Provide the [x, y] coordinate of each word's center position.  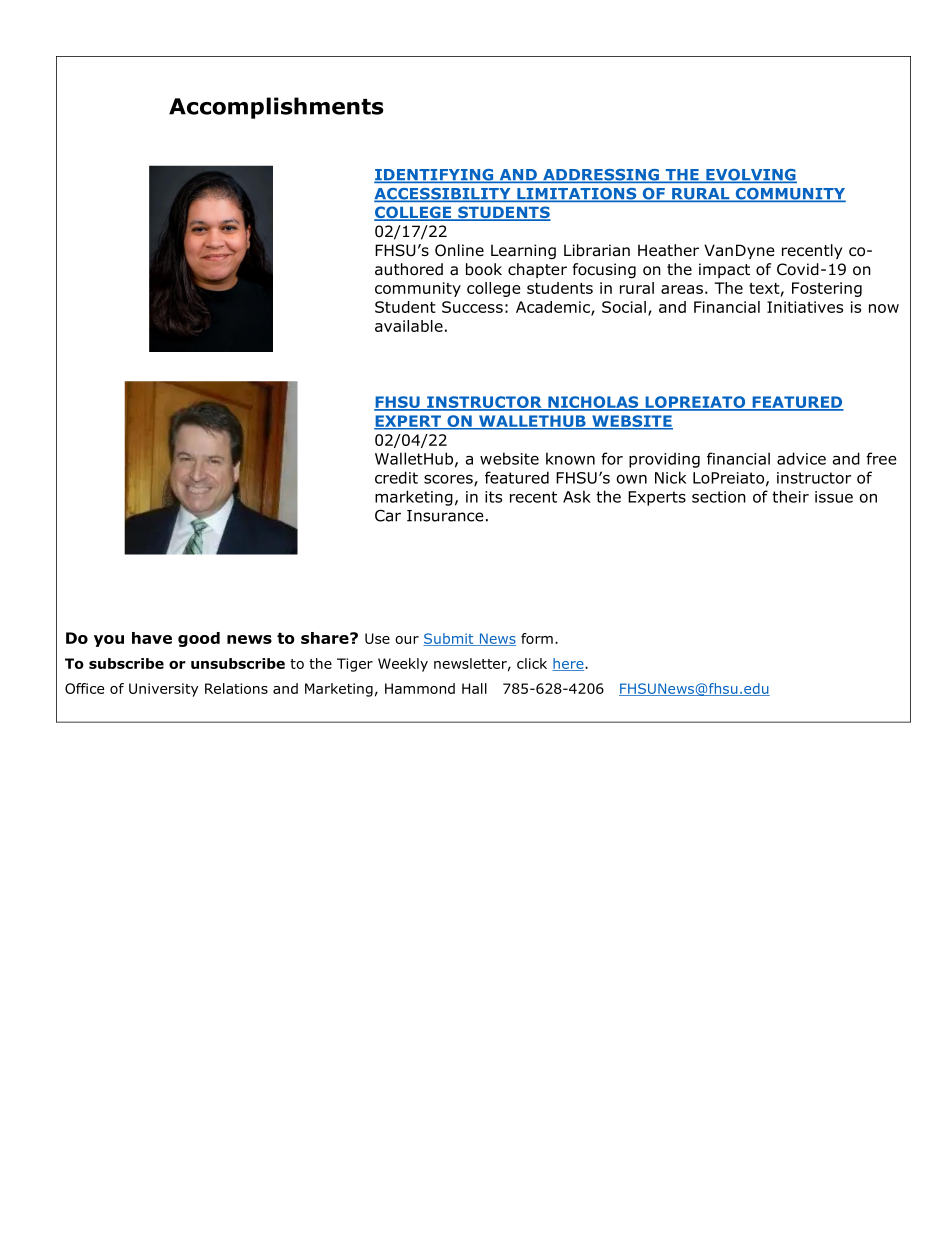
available [409, 326]
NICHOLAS [593, 403]
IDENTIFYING [435, 176]
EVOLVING [750, 176]
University [163, 690]
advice [801, 458]
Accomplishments [276, 108]
